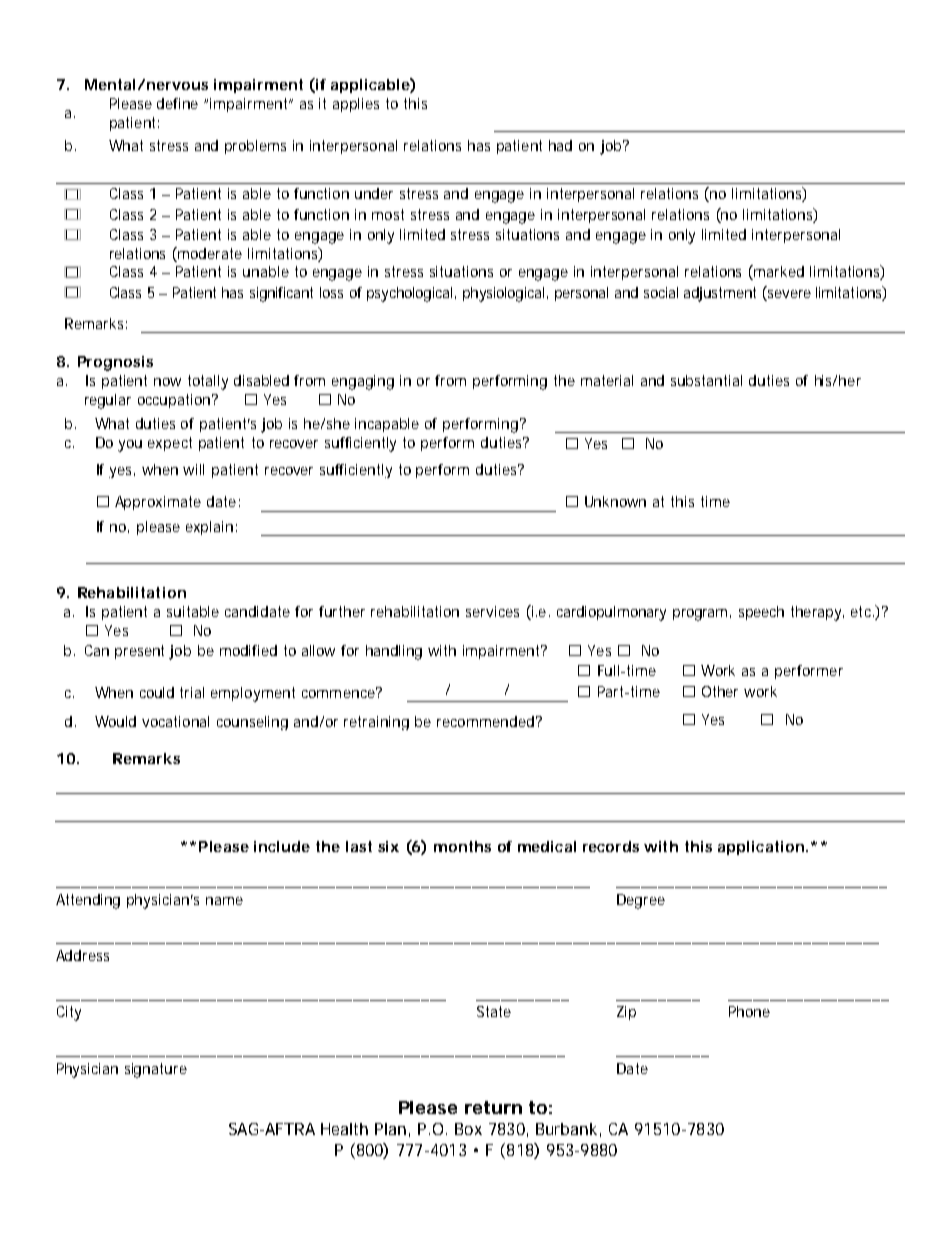  Describe the element at coordinates (177, 103) in the page. I see `define` at that location.
